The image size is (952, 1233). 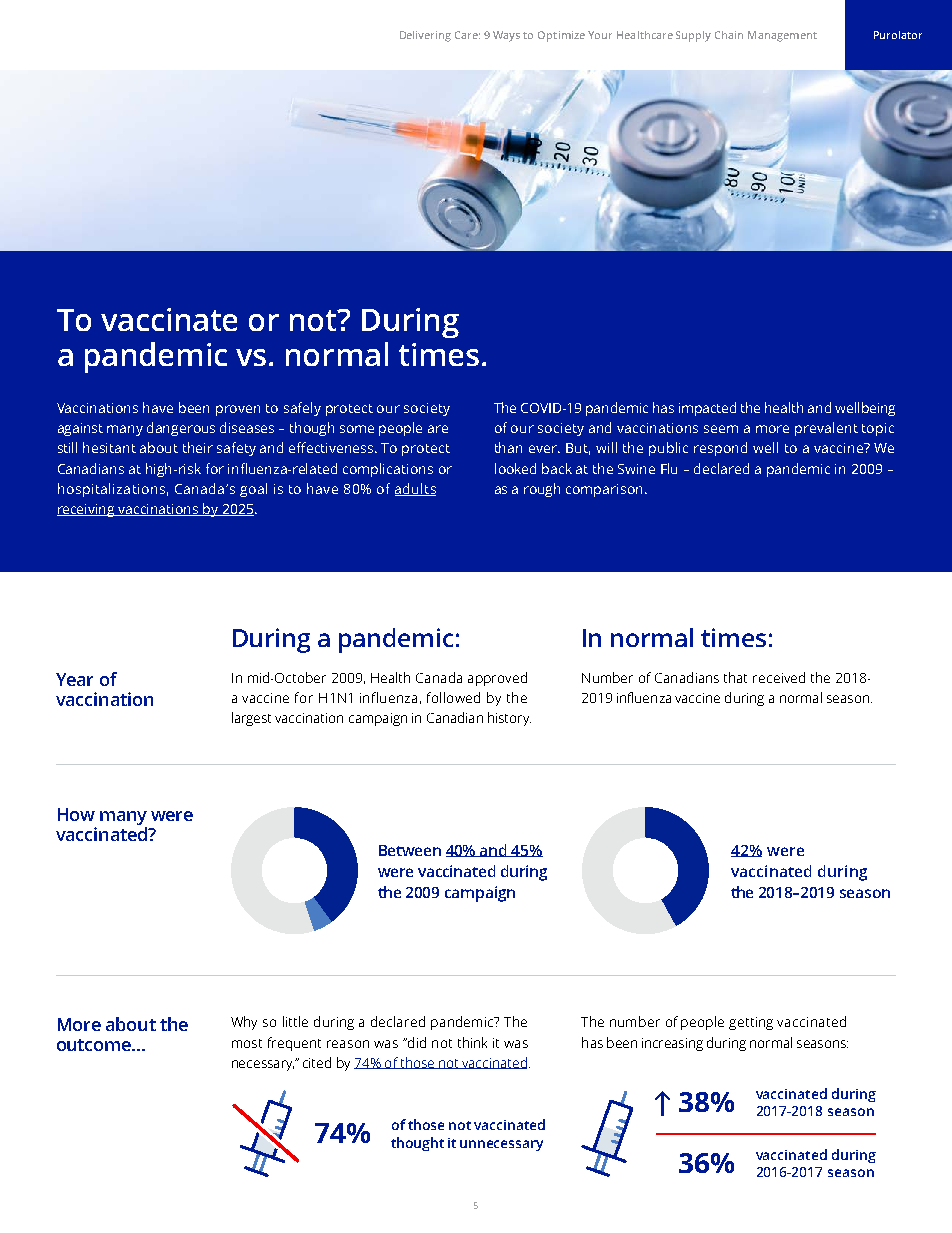 What do you see at coordinates (95, 1045) in the screenshot?
I see `outcome` at bounding box center [95, 1045].
